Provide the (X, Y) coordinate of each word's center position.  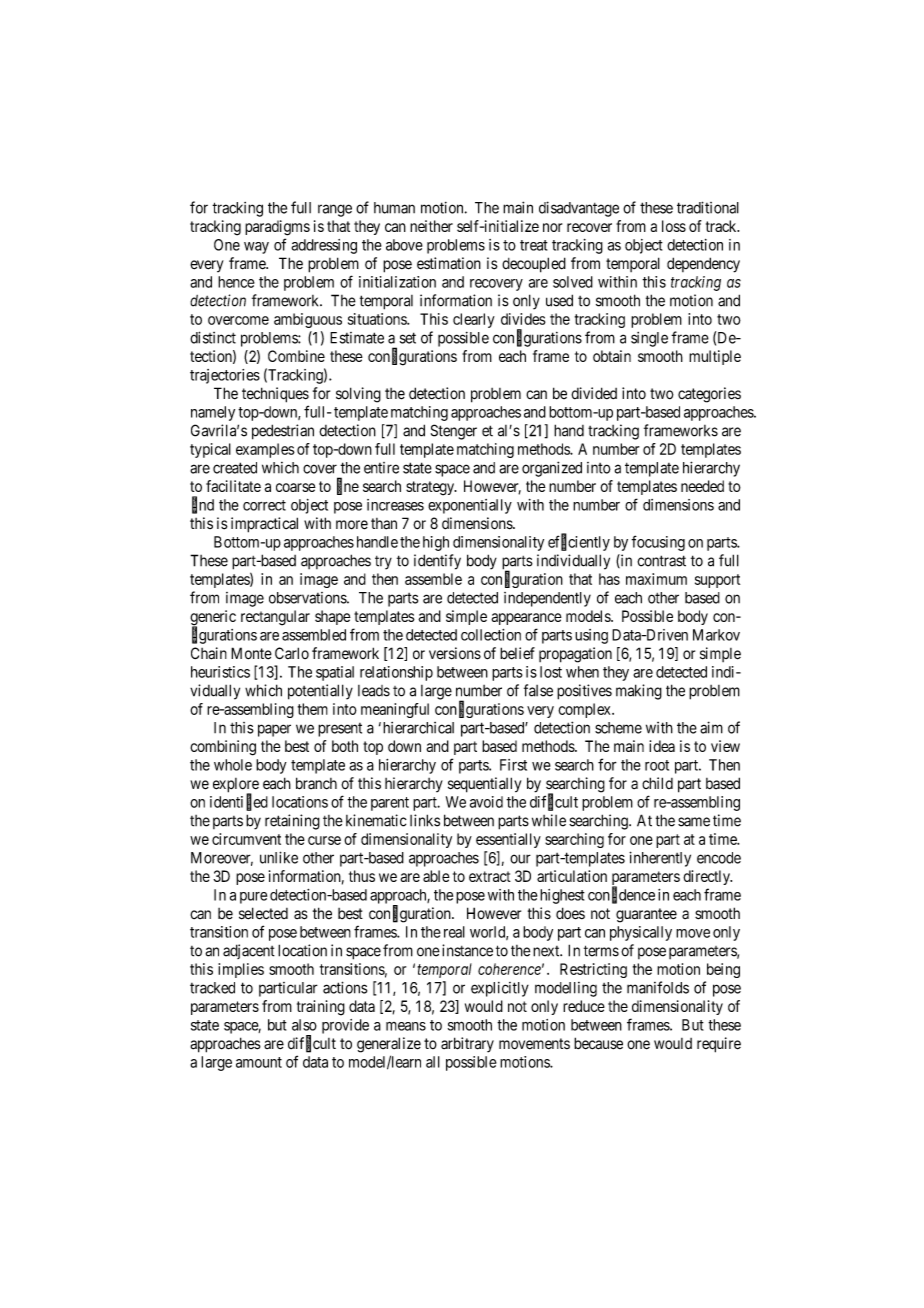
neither (431, 226)
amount (259, 1062)
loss (674, 226)
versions (455, 653)
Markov (716, 635)
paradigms (277, 228)
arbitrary (467, 1045)
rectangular (275, 618)
